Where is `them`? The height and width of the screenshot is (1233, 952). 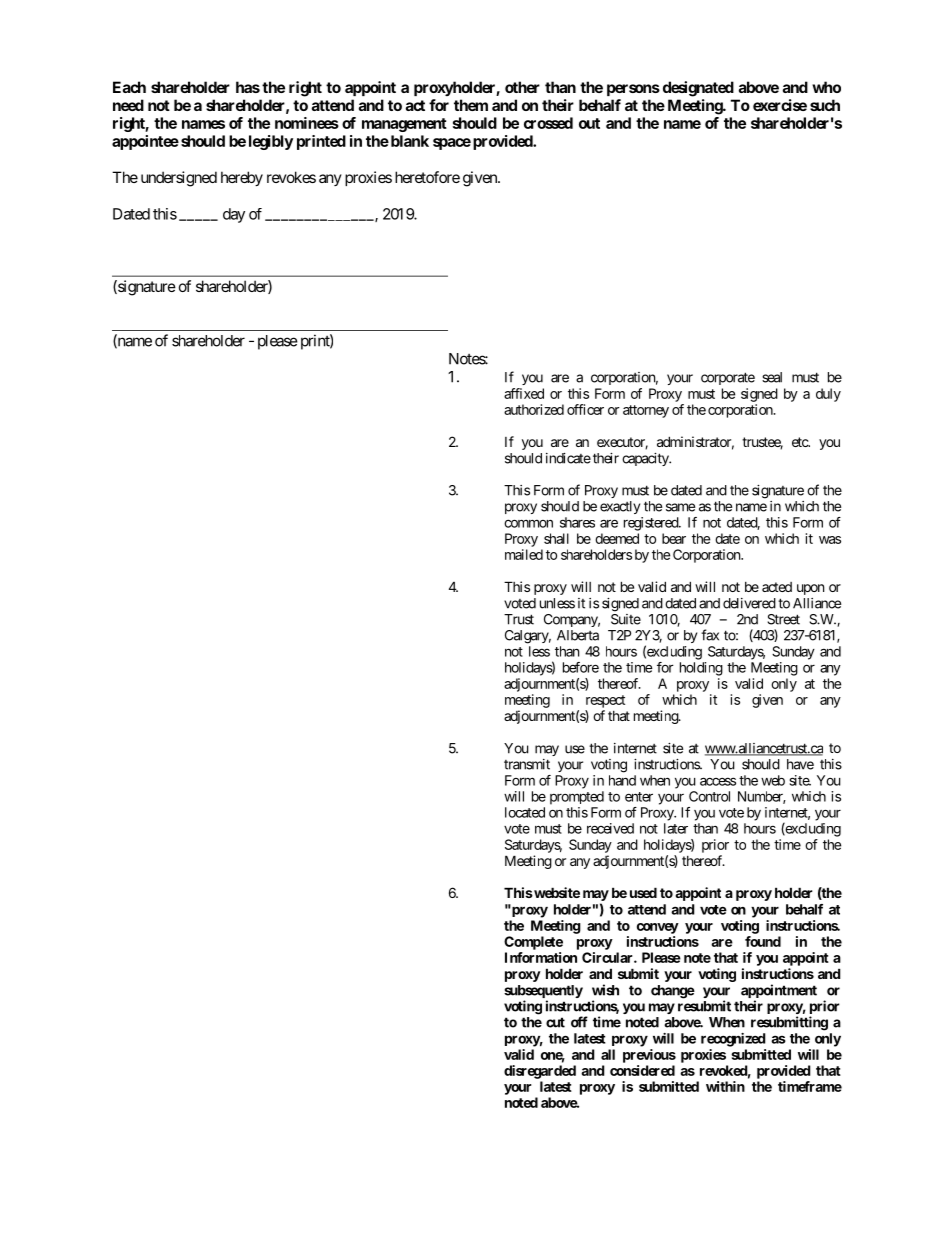
them is located at coordinates (471, 105).
